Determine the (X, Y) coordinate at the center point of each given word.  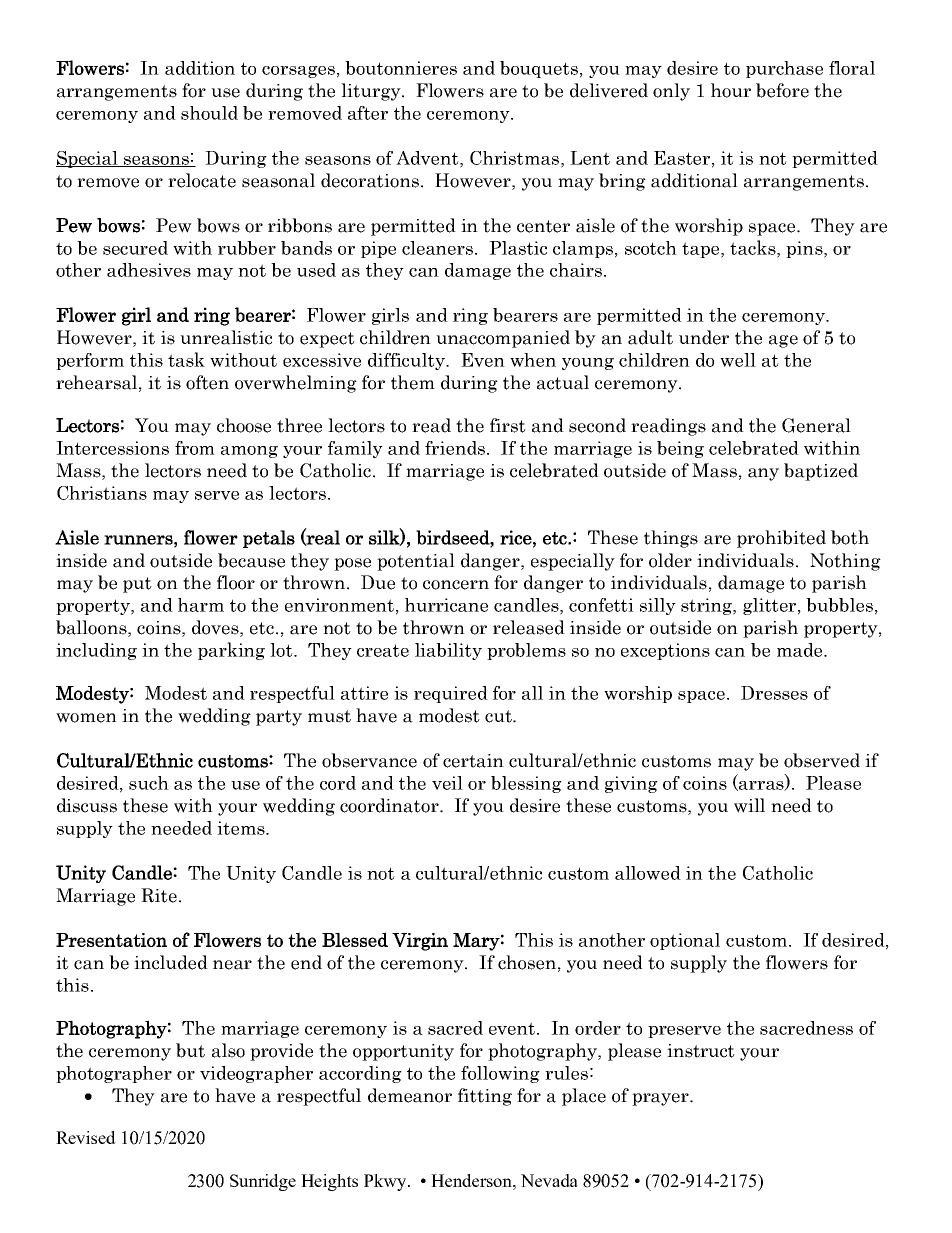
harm (201, 605)
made (801, 650)
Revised (86, 1137)
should (209, 113)
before (782, 90)
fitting (485, 1097)
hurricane (446, 605)
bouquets (539, 69)
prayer (661, 1099)
